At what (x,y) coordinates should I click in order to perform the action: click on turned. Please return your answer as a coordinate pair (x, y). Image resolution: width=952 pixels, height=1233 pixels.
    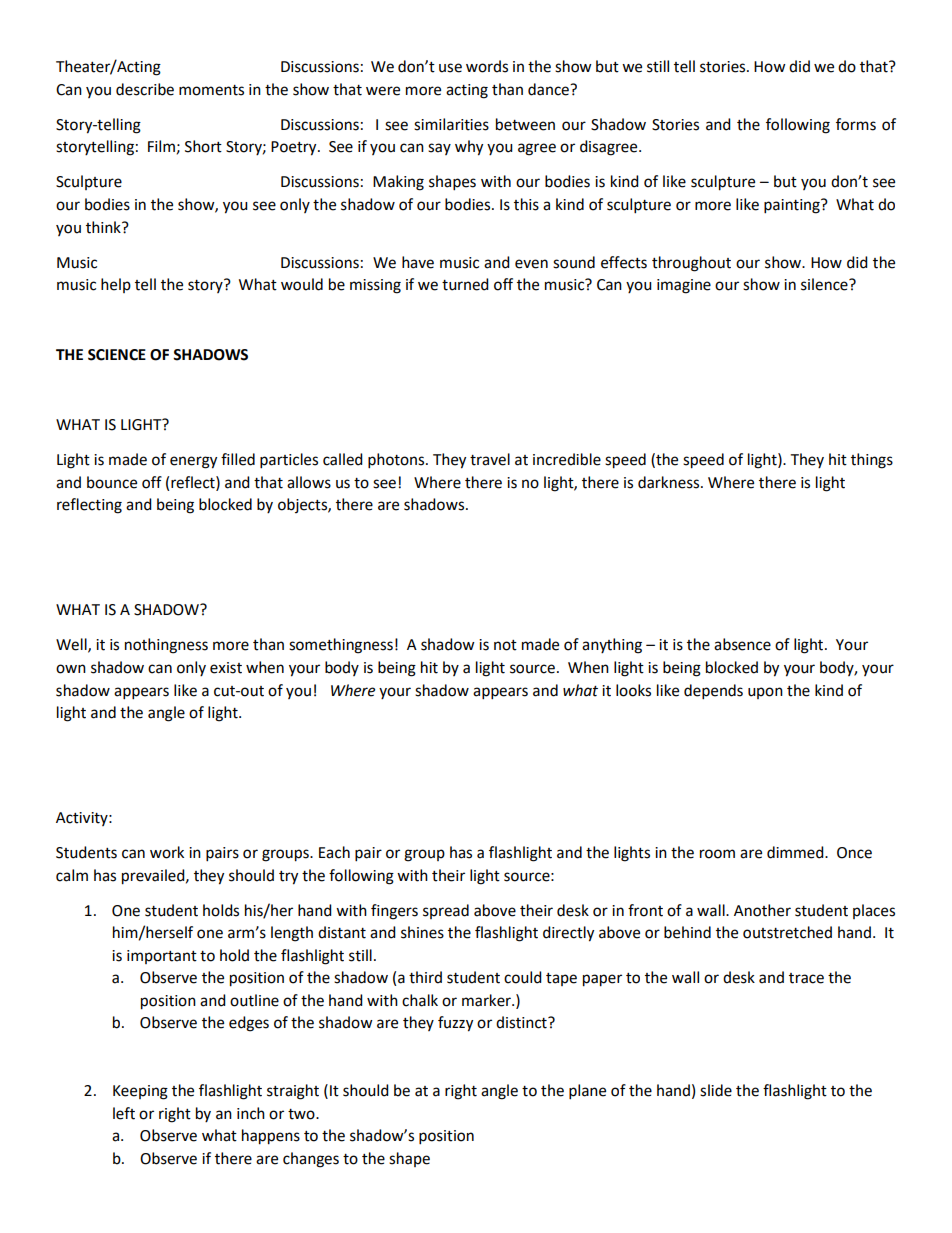
    Looking at the image, I should click on (465, 284).
